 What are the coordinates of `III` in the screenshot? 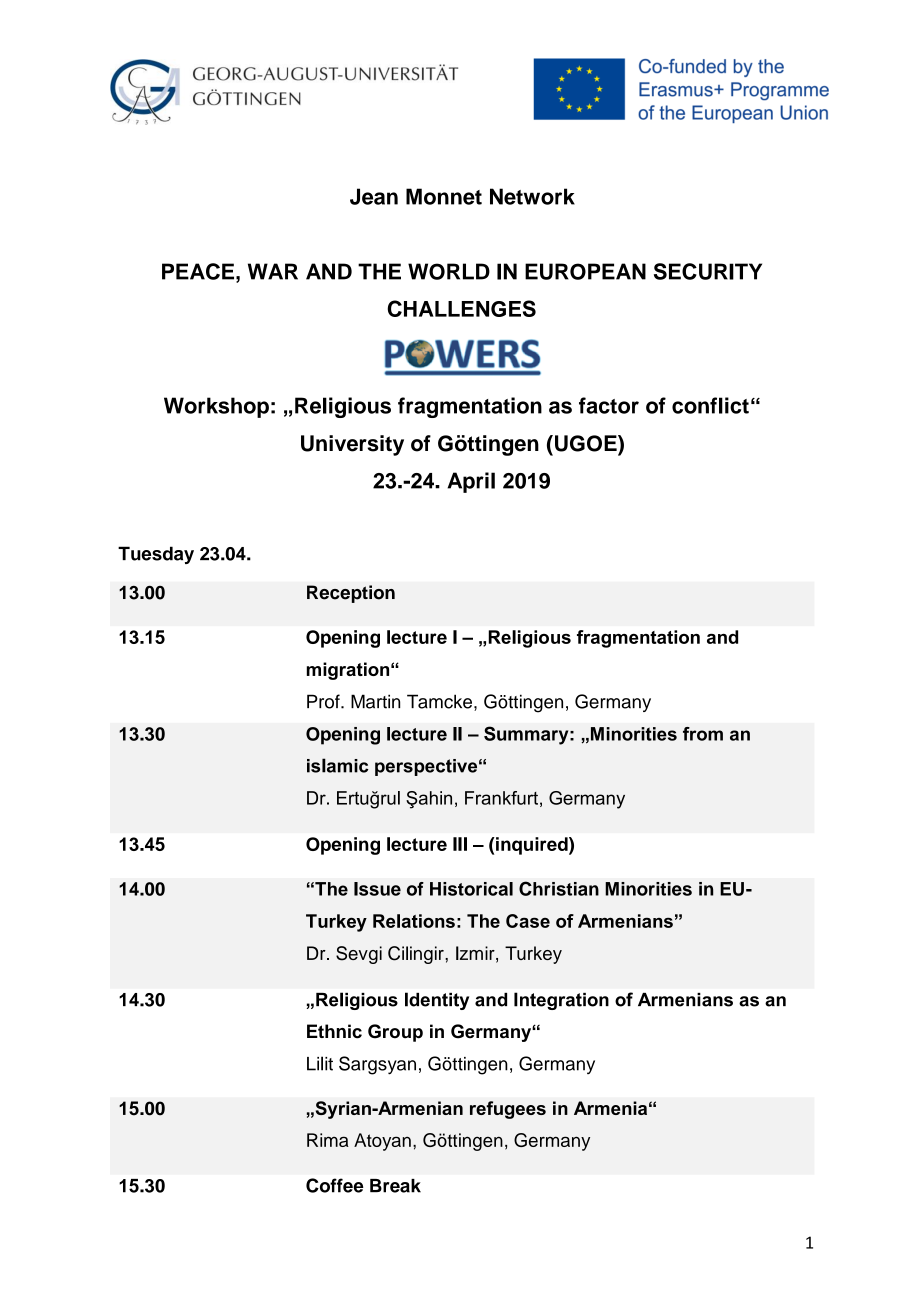 It's located at (460, 844).
